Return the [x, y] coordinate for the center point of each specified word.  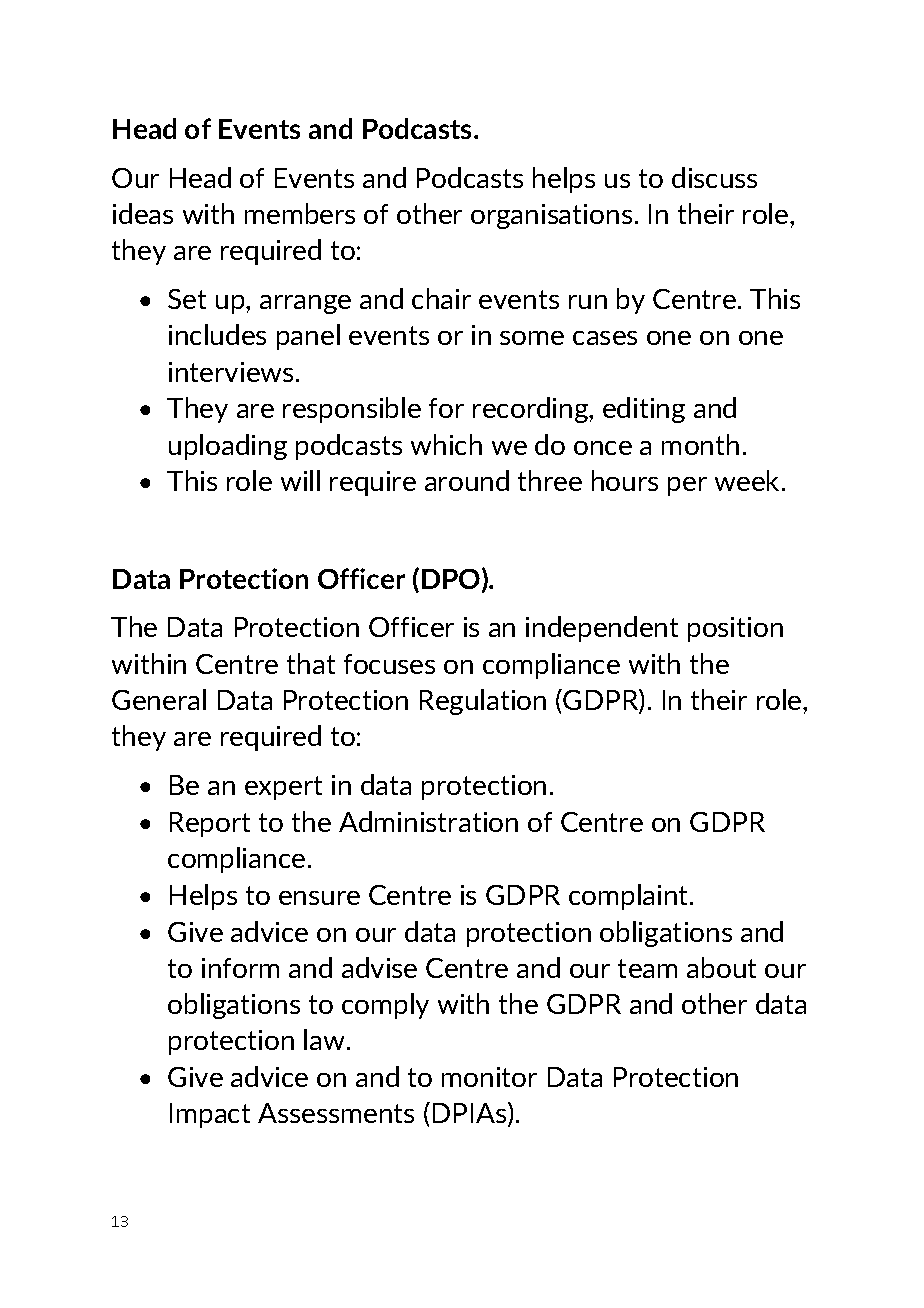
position [735, 629]
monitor [489, 1077]
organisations [551, 216]
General [159, 699]
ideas [143, 213]
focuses [389, 664]
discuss [714, 177]
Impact [210, 1115]
